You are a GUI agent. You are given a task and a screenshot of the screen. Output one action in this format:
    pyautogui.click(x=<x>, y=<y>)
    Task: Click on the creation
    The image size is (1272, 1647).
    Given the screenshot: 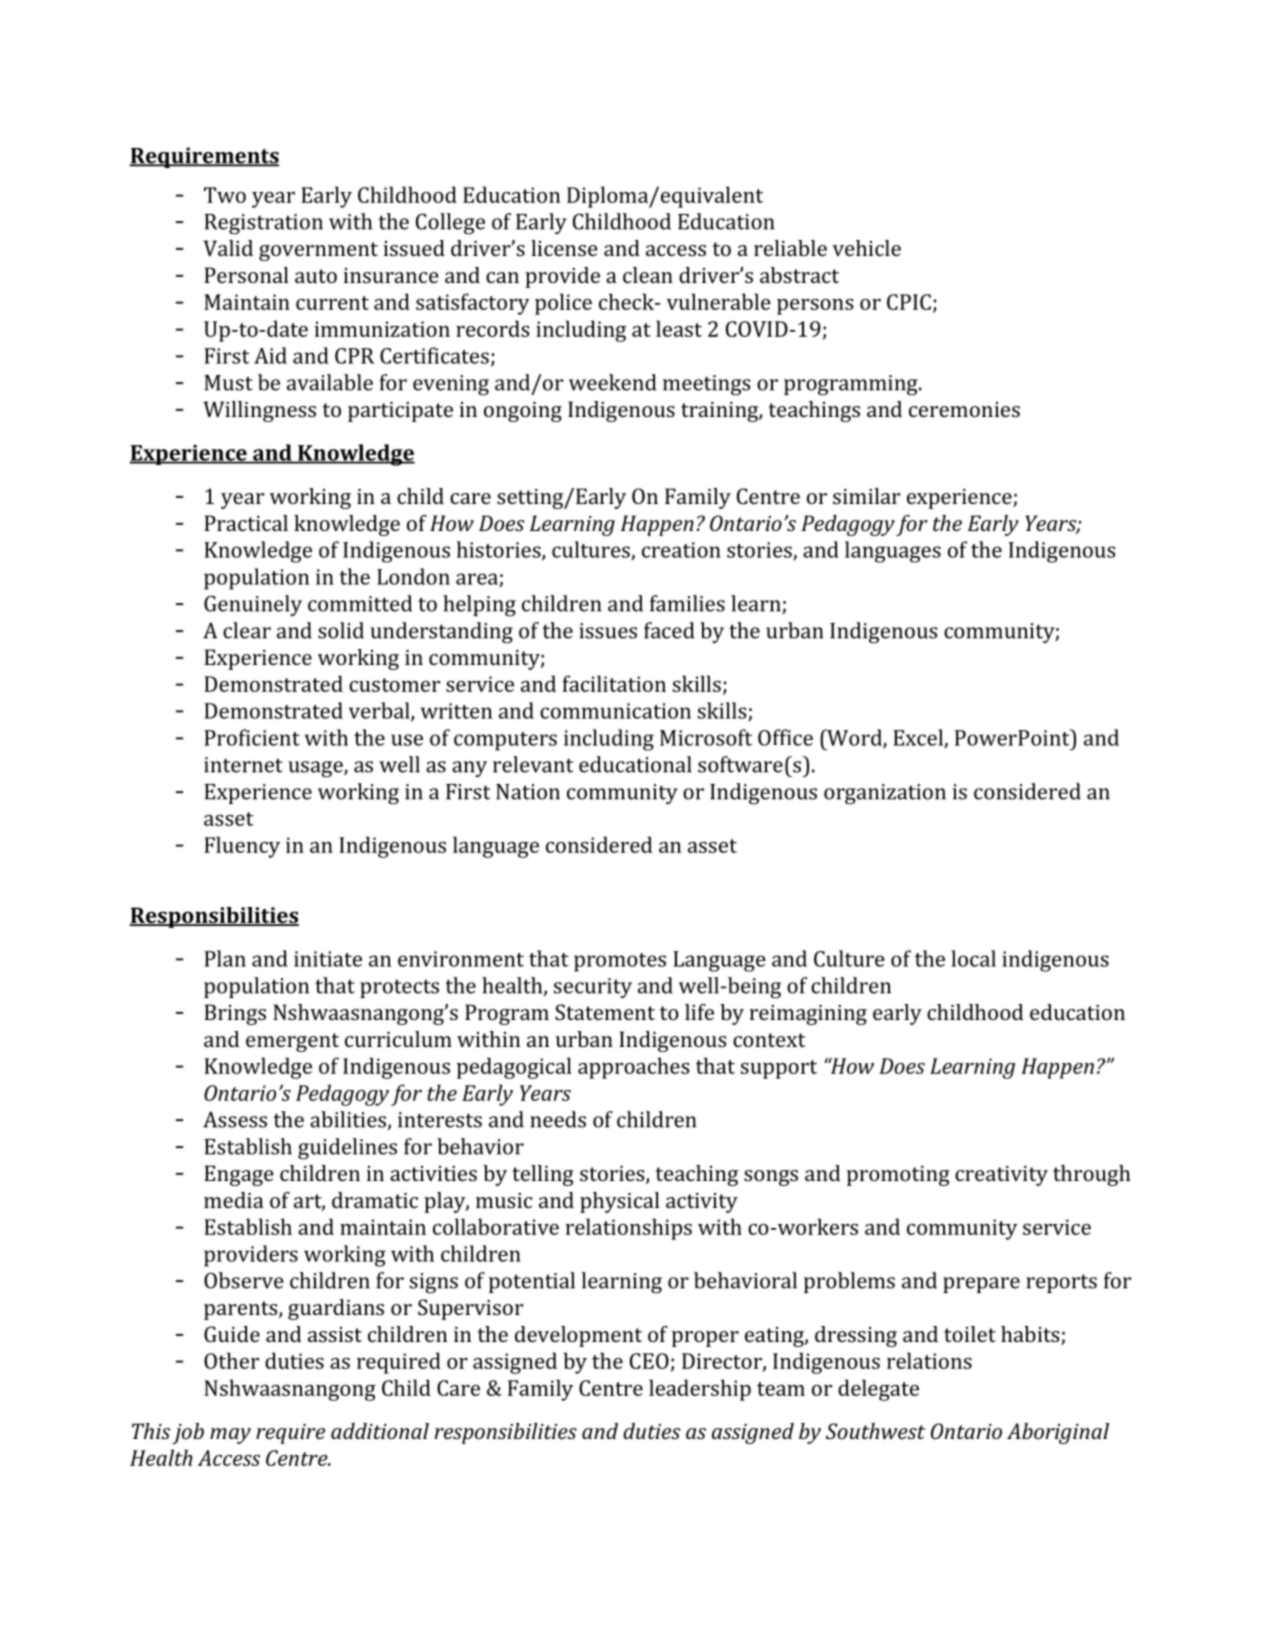 What is the action you would take?
    pyautogui.click(x=681, y=550)
